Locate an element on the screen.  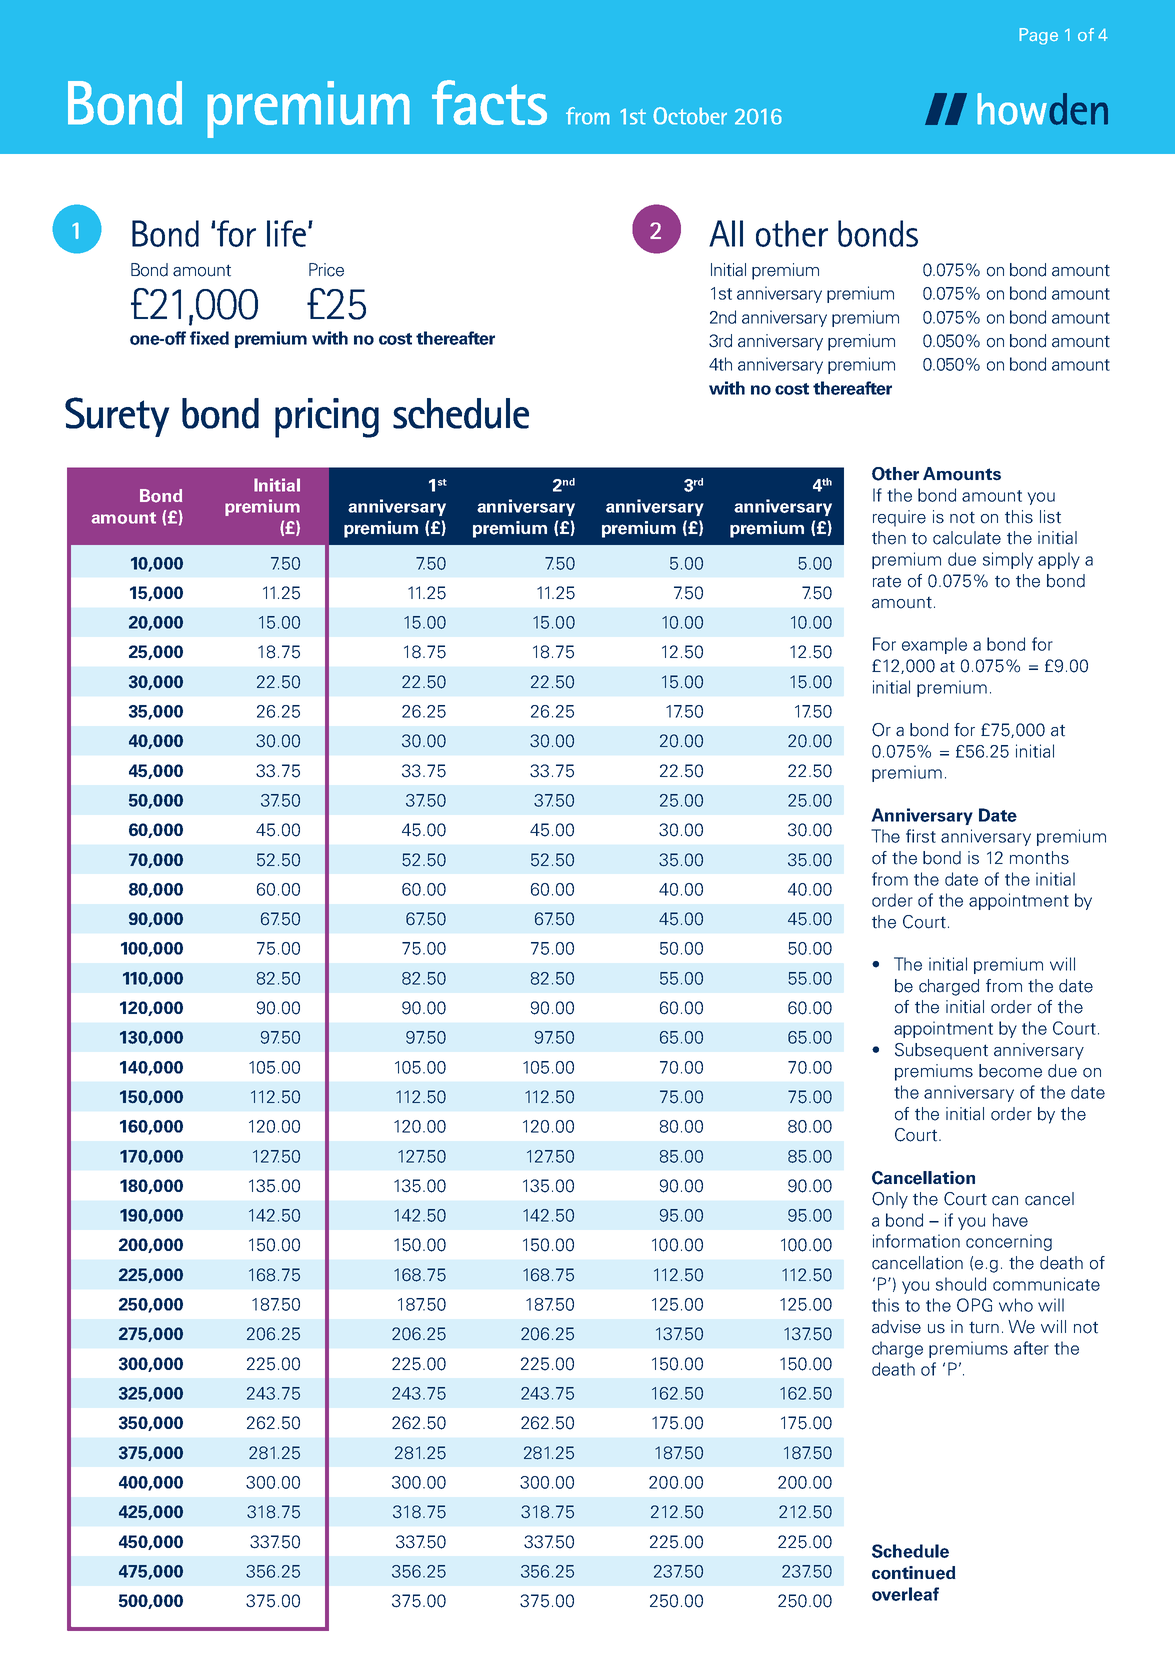
continued is located at coordinates (914, 1573).
